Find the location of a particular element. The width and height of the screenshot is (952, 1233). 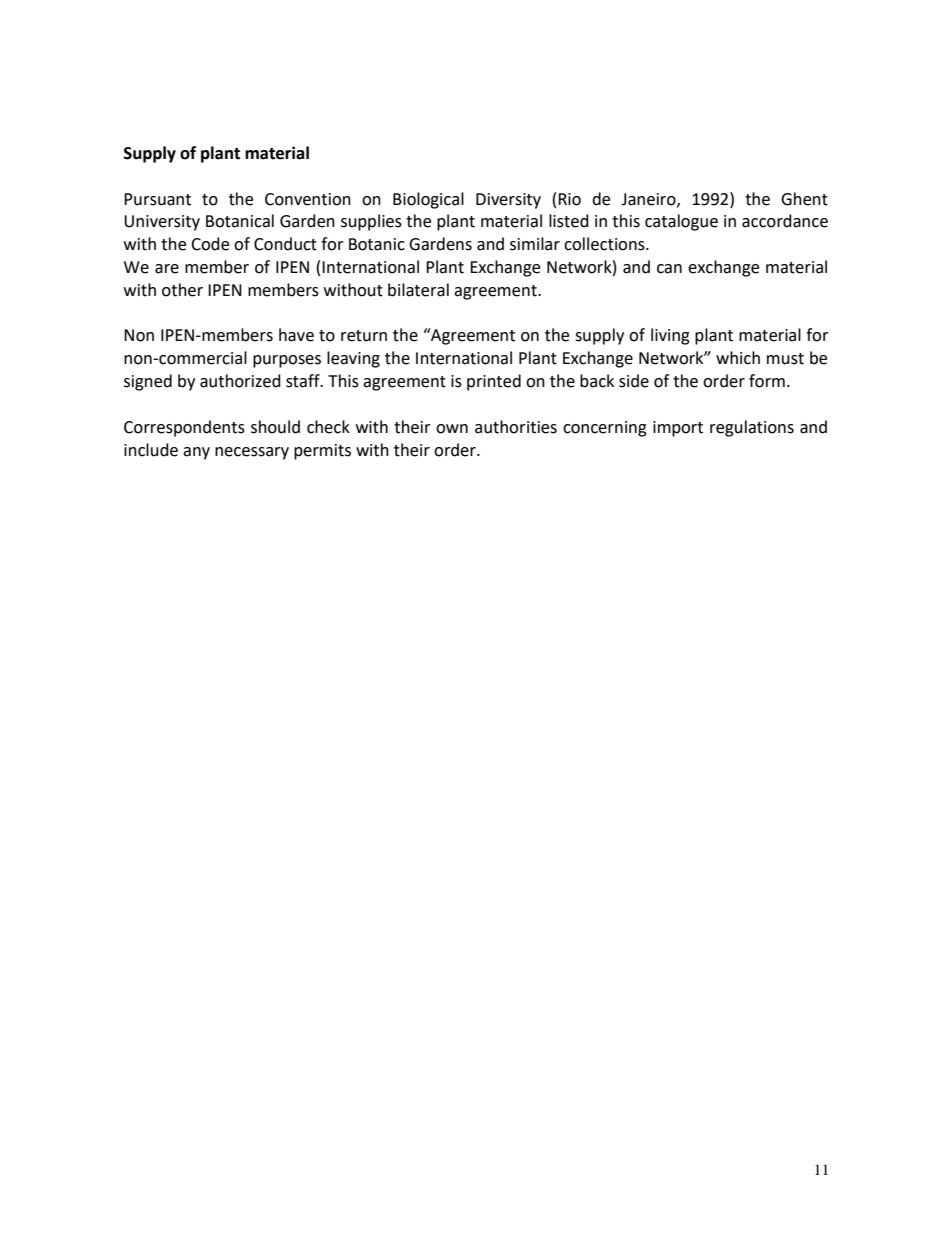

necessary is located at coordinates (252, 453).
